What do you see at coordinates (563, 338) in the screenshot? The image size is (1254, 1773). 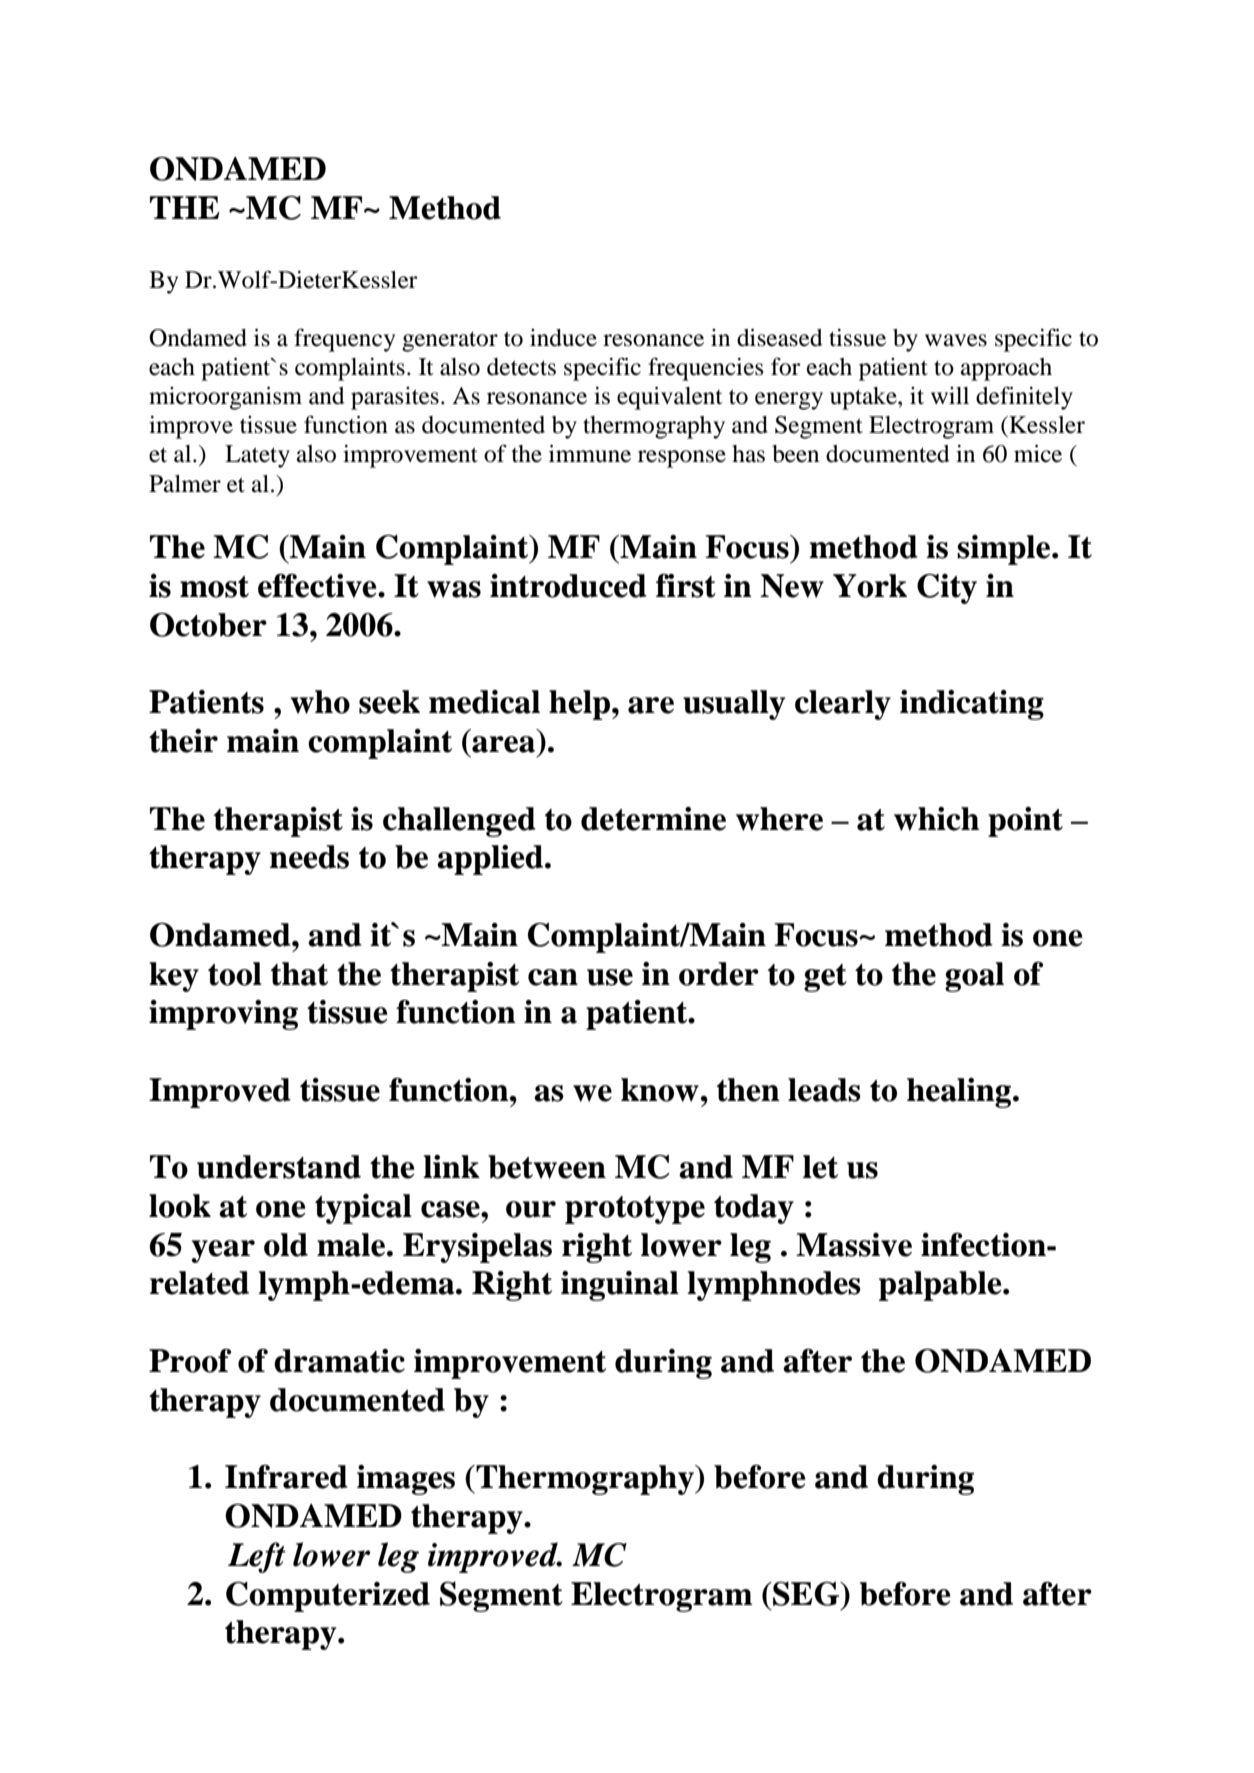 I see `induce` at bounding box center [563, 338].
